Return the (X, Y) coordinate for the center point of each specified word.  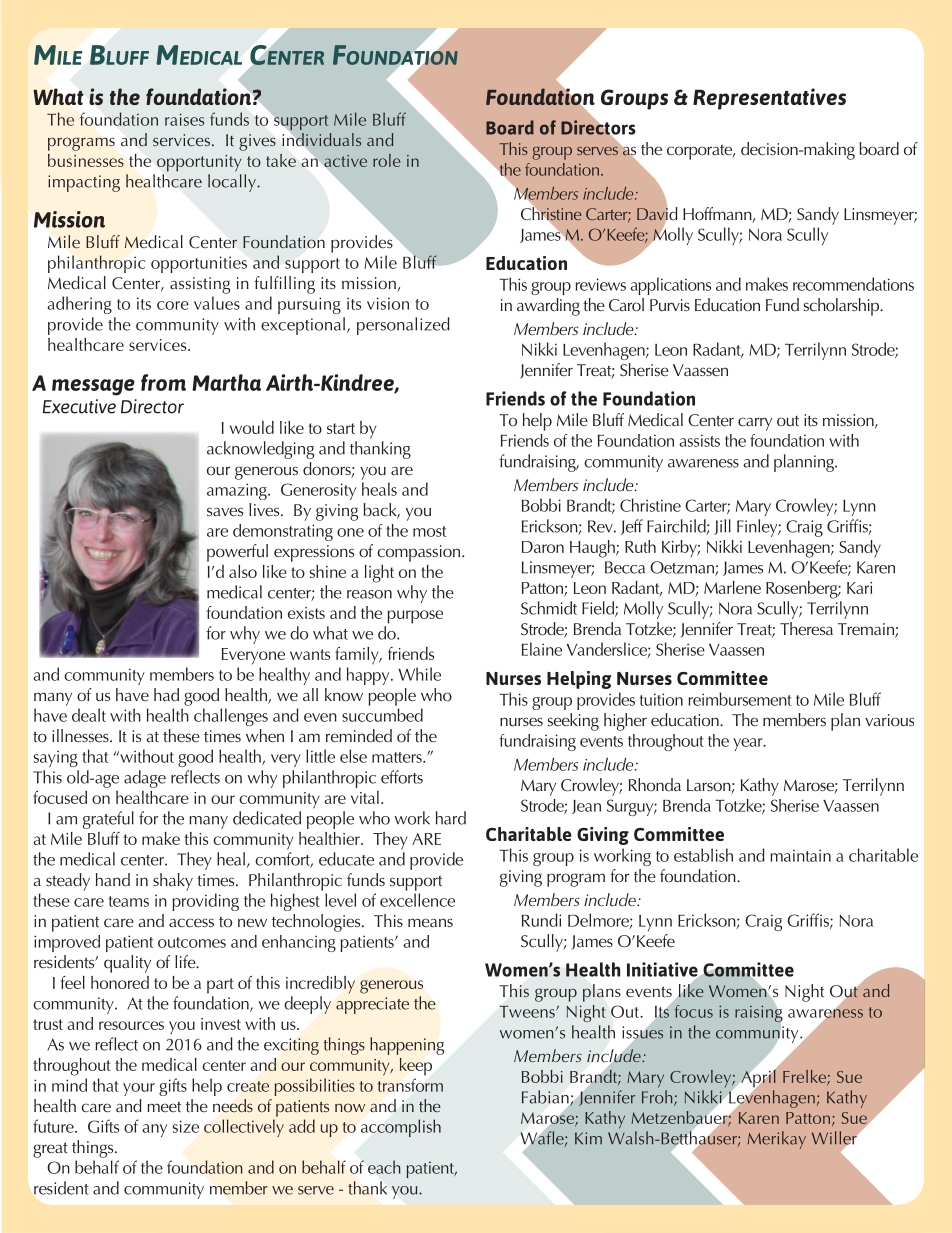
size (186, 1126)
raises (184, 119)
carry (755, 424)
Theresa (806, 629)
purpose (415, 617)
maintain (800, 855)
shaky (173, 882)
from (163, 382)
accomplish (401, 1128)
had (166, 695)
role (386, 160)
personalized (403, 326)
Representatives (769, 99)
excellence (417, 898)
